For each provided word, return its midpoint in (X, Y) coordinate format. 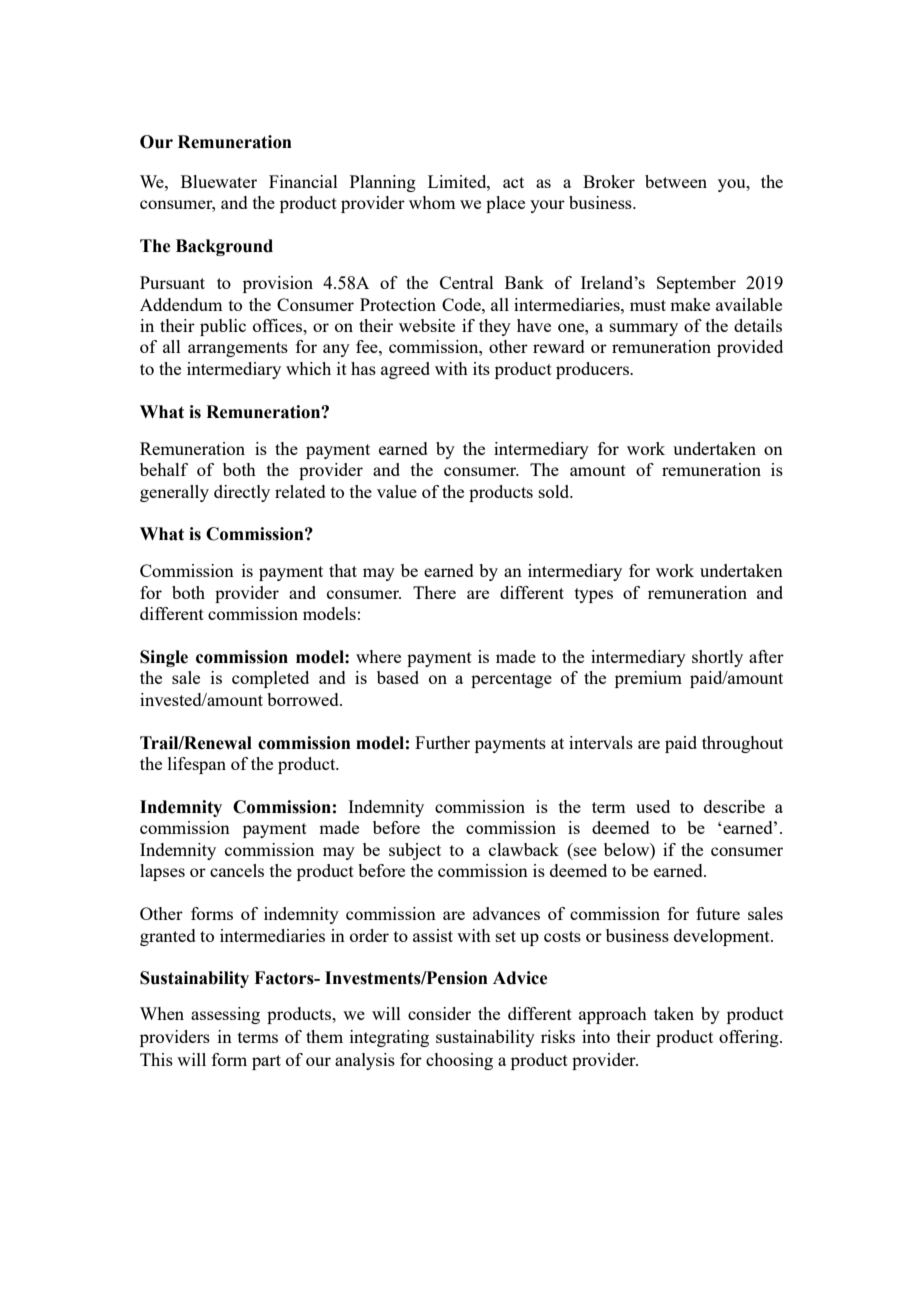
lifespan (197, 765)
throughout (742, 744)
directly (242, 493)
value (397, 491)
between (676, 181)
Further (442, 742)
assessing (225, 1015)
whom (432, 202)
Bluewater (219, 181)
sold (555, 491)
